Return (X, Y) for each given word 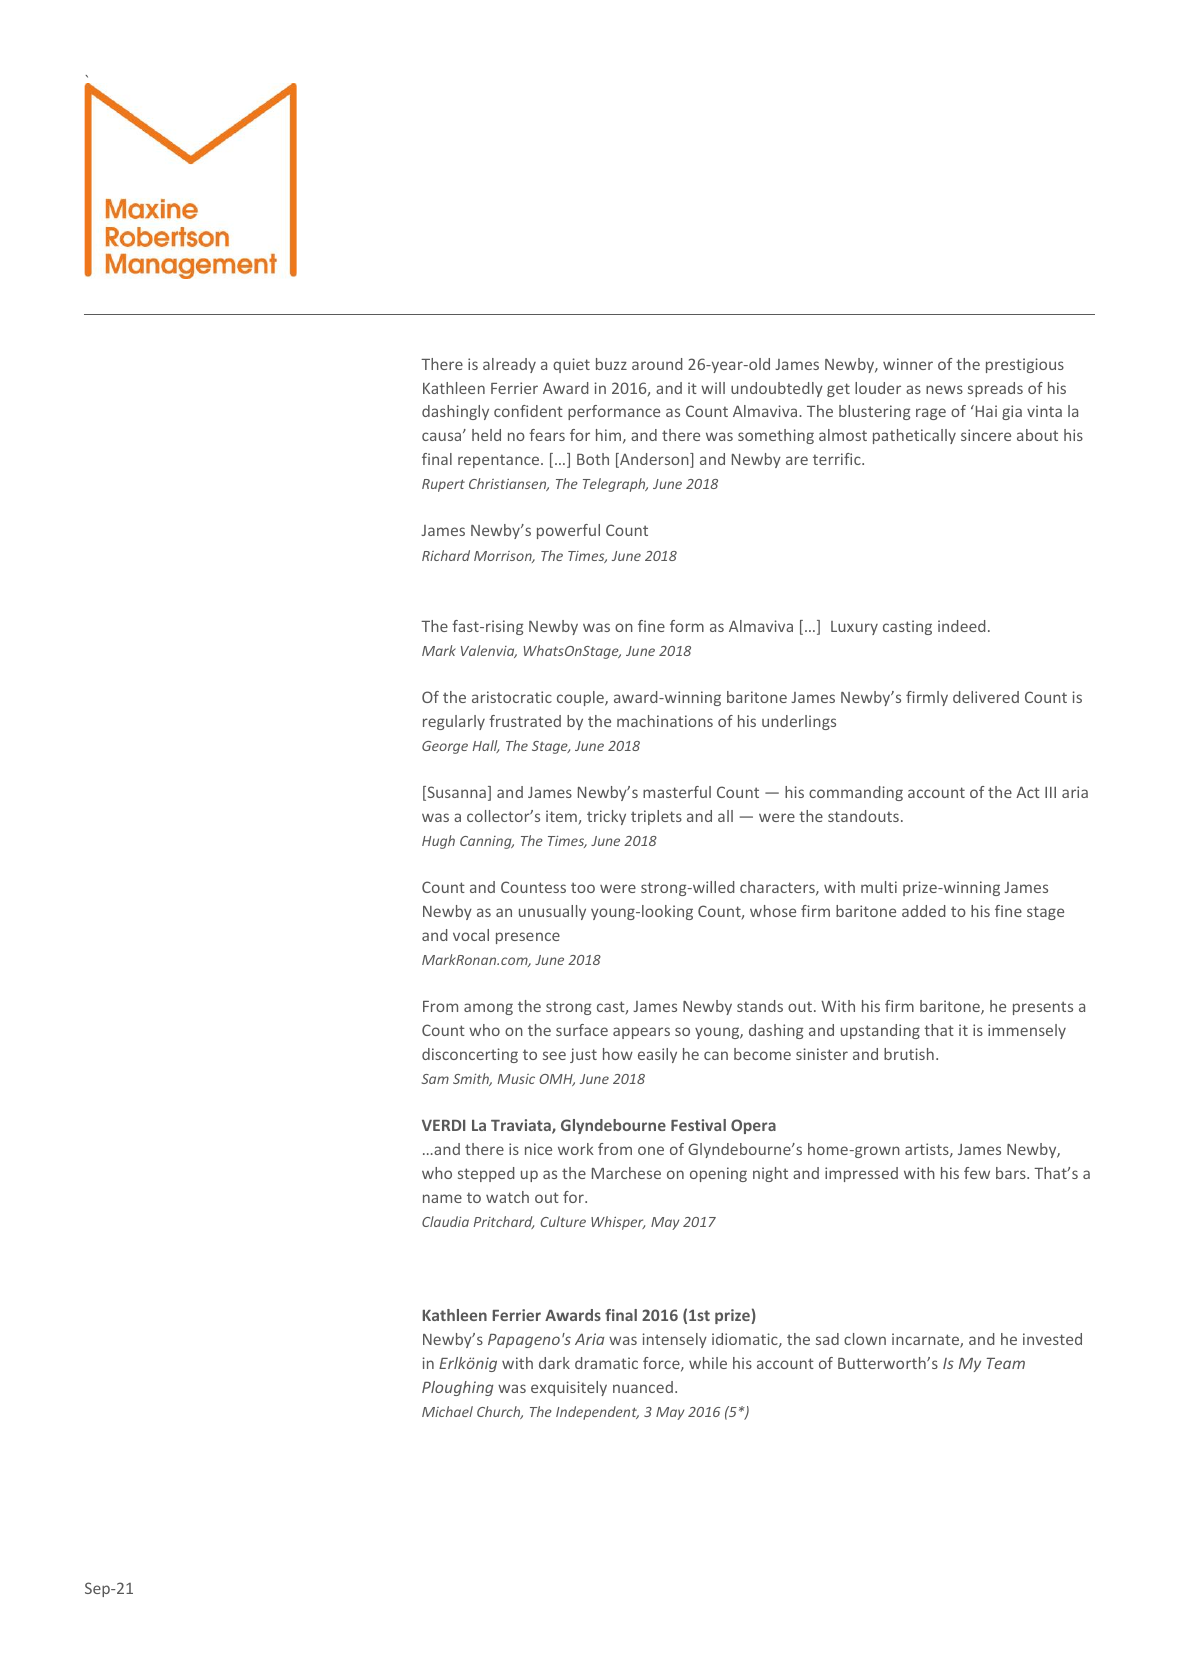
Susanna (455, 793)
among (488, 1009)
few (977, 1173)
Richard (446, 555)
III (1050, 792)
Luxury (854, 628)
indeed (962, 626)
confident (528, 411)
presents (1043, 1008)
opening (718, 1174)
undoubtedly (777, 389)
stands (760, 1006)
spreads (995, 389)
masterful (677, 792)
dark (554, 1363)
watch (507, 1197)
